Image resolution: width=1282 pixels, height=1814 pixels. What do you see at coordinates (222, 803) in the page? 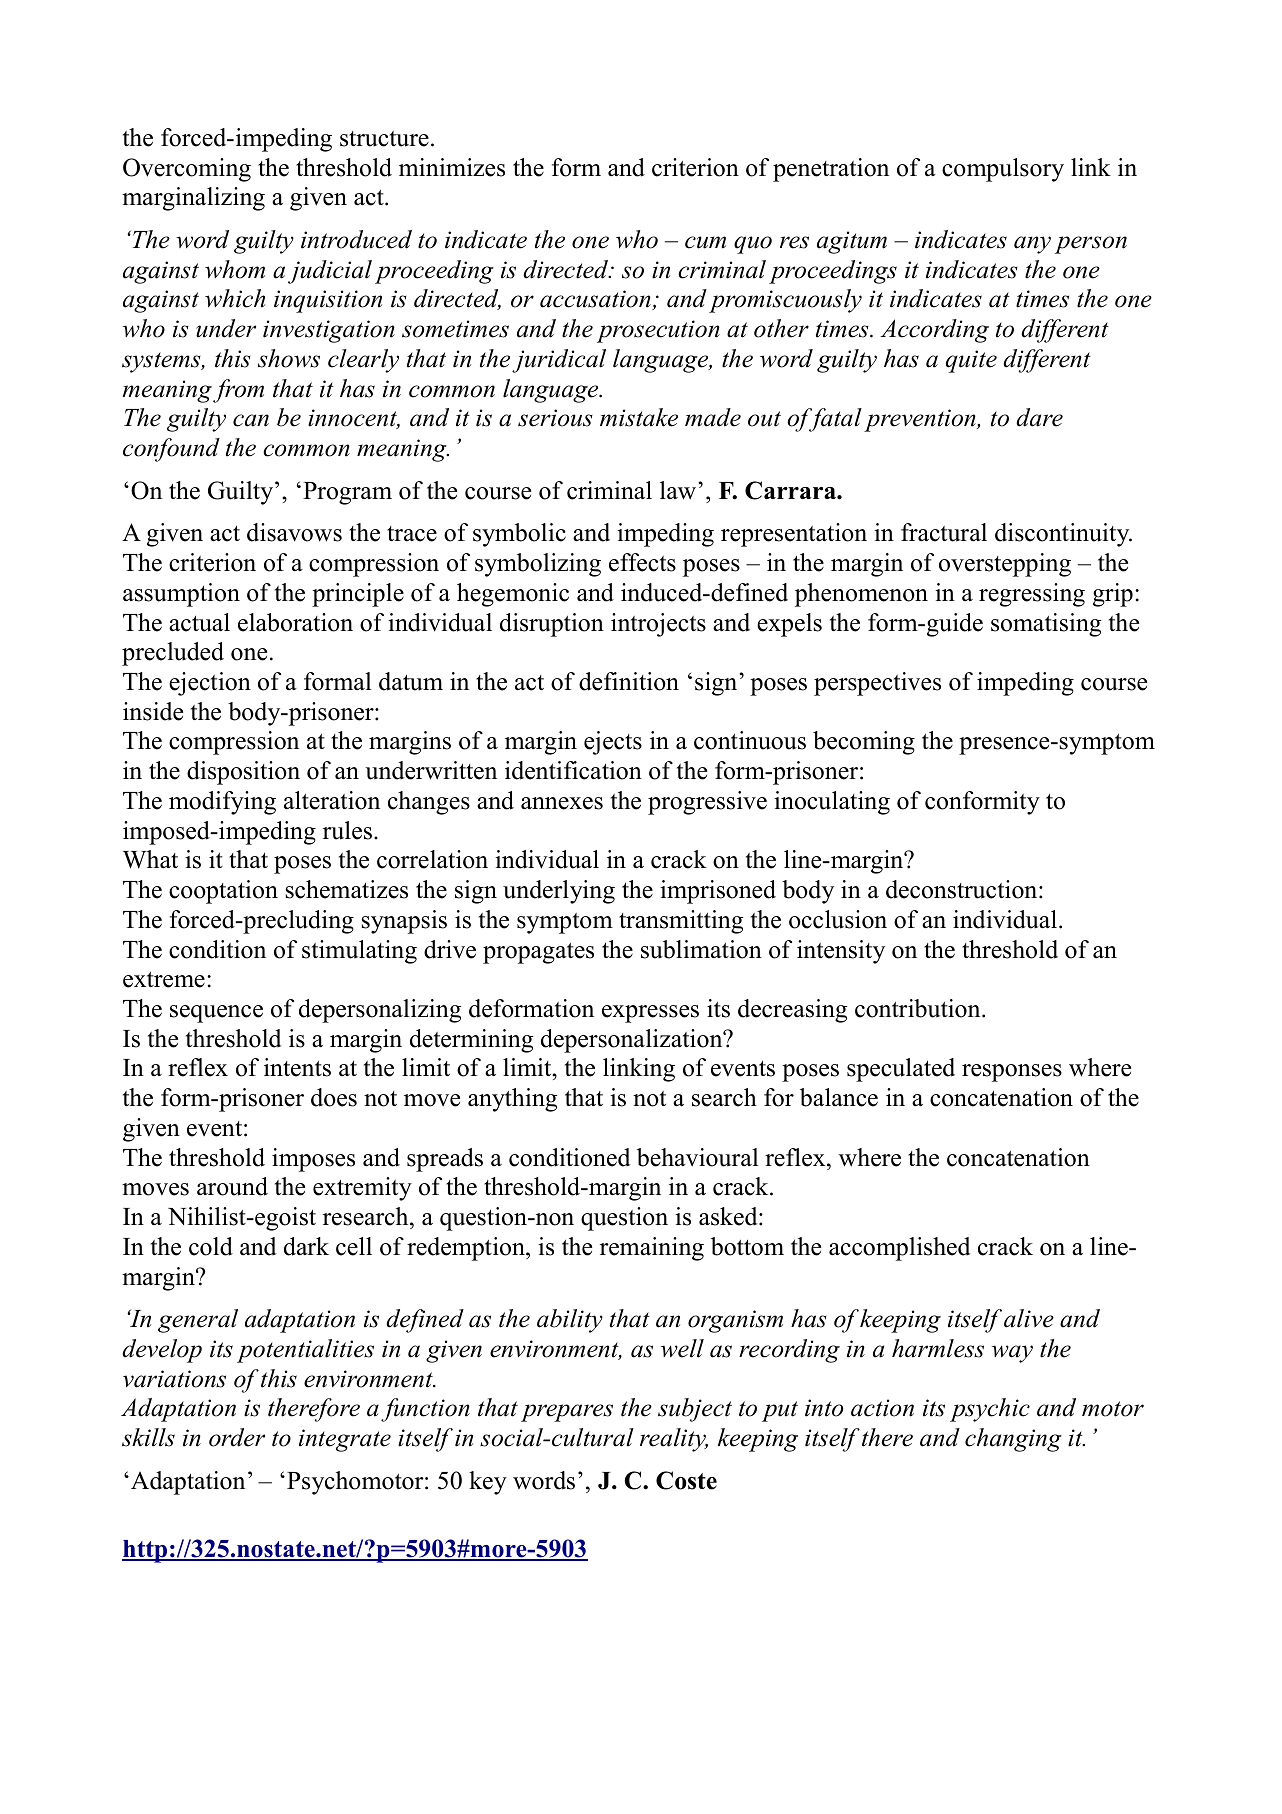
I see `modifying` at bounding box center [222, 803].
